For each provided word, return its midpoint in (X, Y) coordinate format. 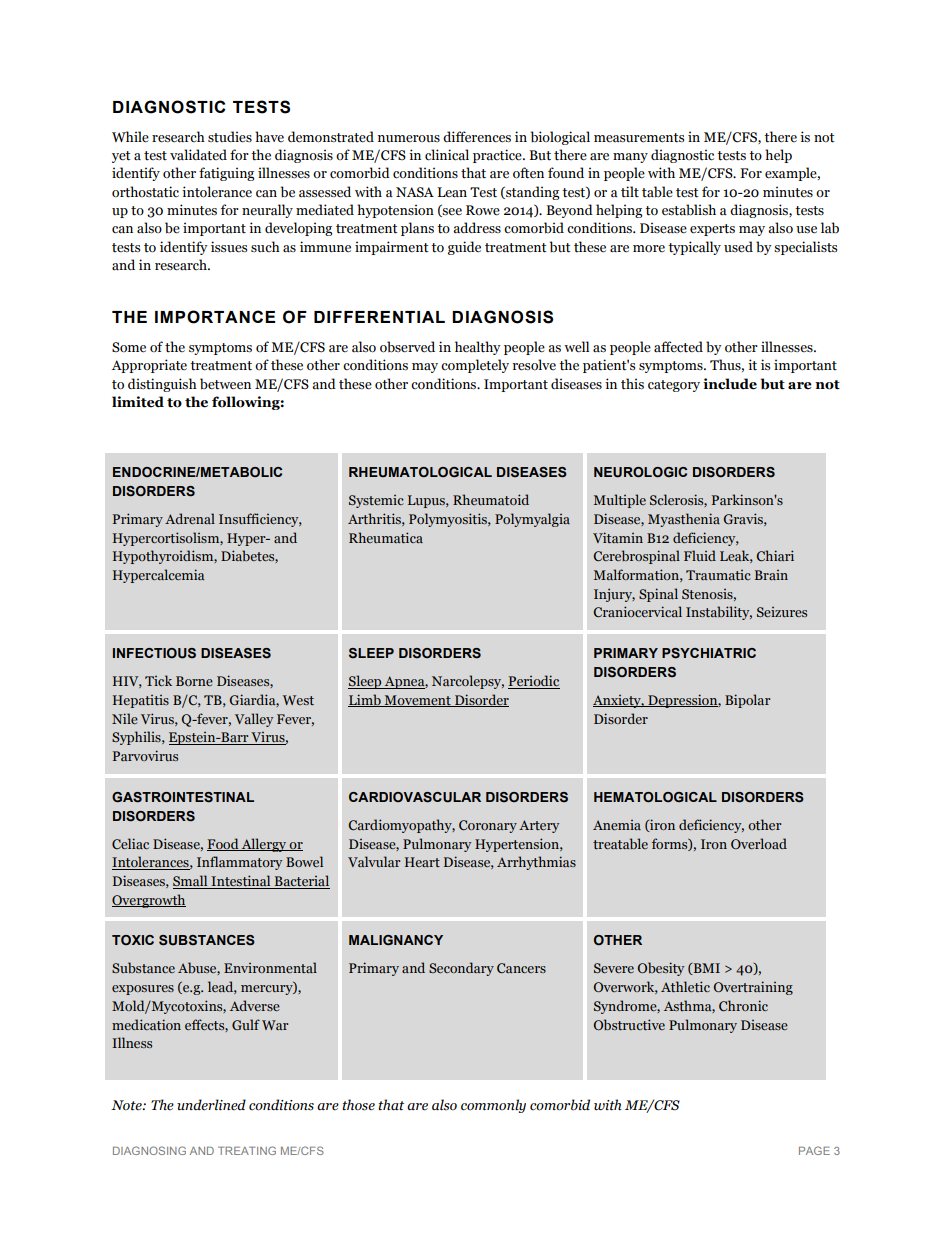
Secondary (461, 969)
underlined (211, 1105)
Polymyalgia (532, 520)
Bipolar (748, 701)
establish (689, 210)
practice (498, 156)
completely (475, 366)
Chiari (775, 555)
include (730, 384)
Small (191, 882)
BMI (705, 969)
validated (198, 155)
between (225, 384)
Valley (254, 720)
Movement (417, 701)
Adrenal (190, 518)
